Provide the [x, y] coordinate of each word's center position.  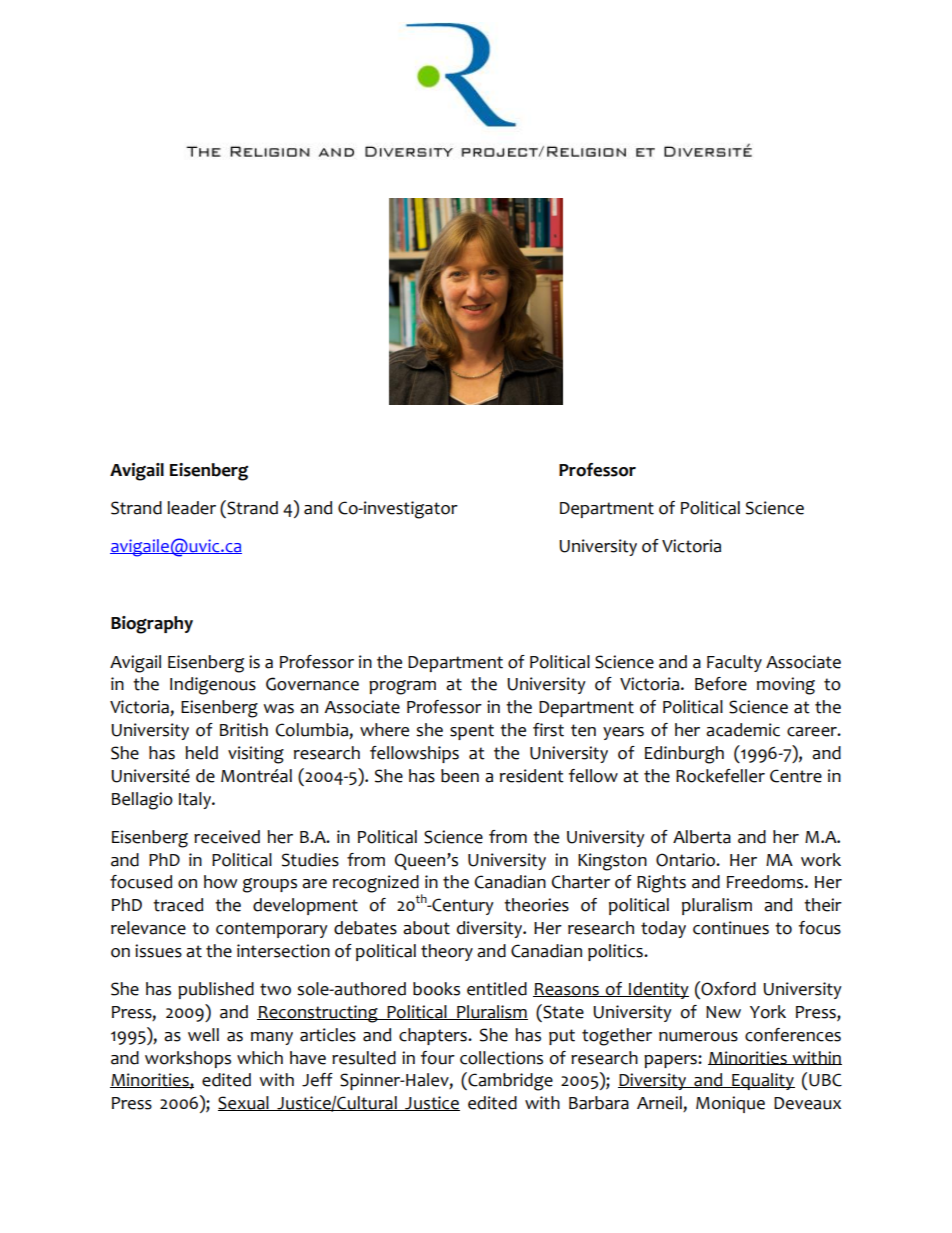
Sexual [244, 1103]
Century [462, 906]
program [402, 687]
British [244, 730]
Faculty [734, 663]
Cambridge [509, 1081]
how [221, 882]
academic [743, 730]
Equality [762, 1081]
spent [472, 732]
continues [731, 928]
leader [191, 508]
